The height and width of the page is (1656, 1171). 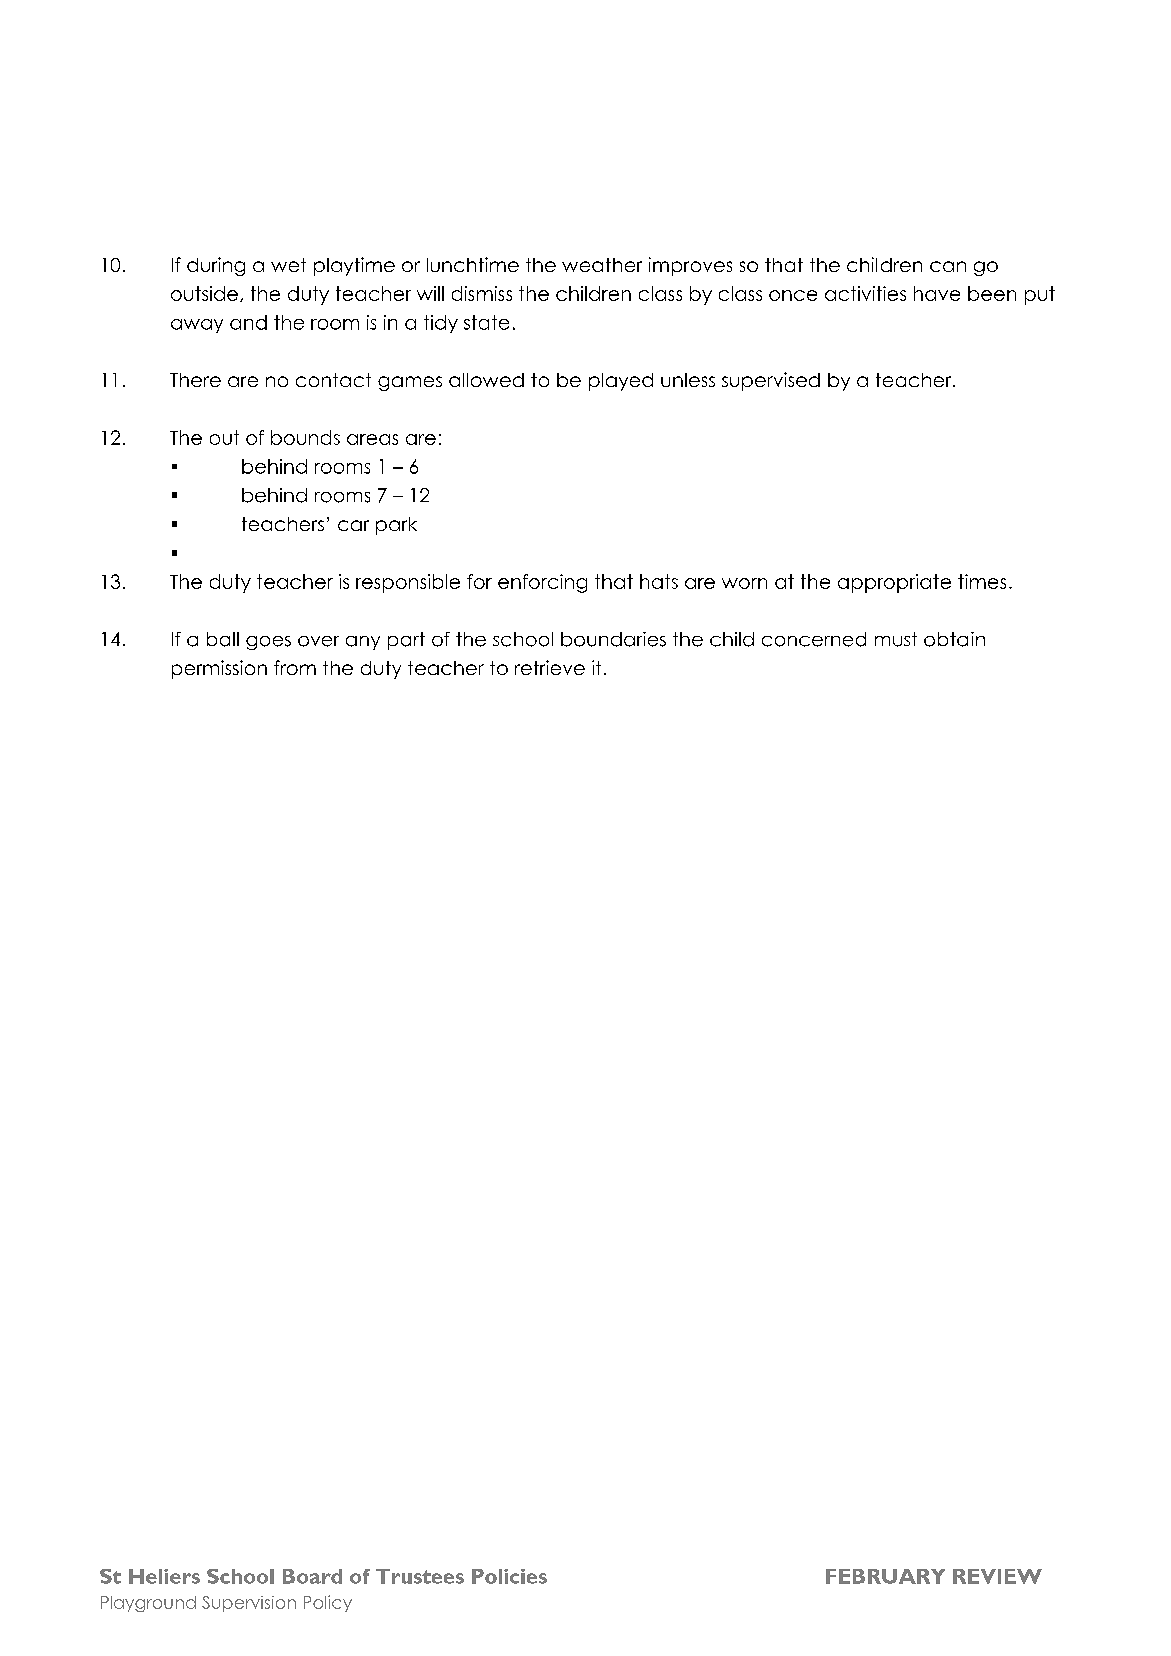 I want to click on Supervision, so click(x=249, y=1604).
